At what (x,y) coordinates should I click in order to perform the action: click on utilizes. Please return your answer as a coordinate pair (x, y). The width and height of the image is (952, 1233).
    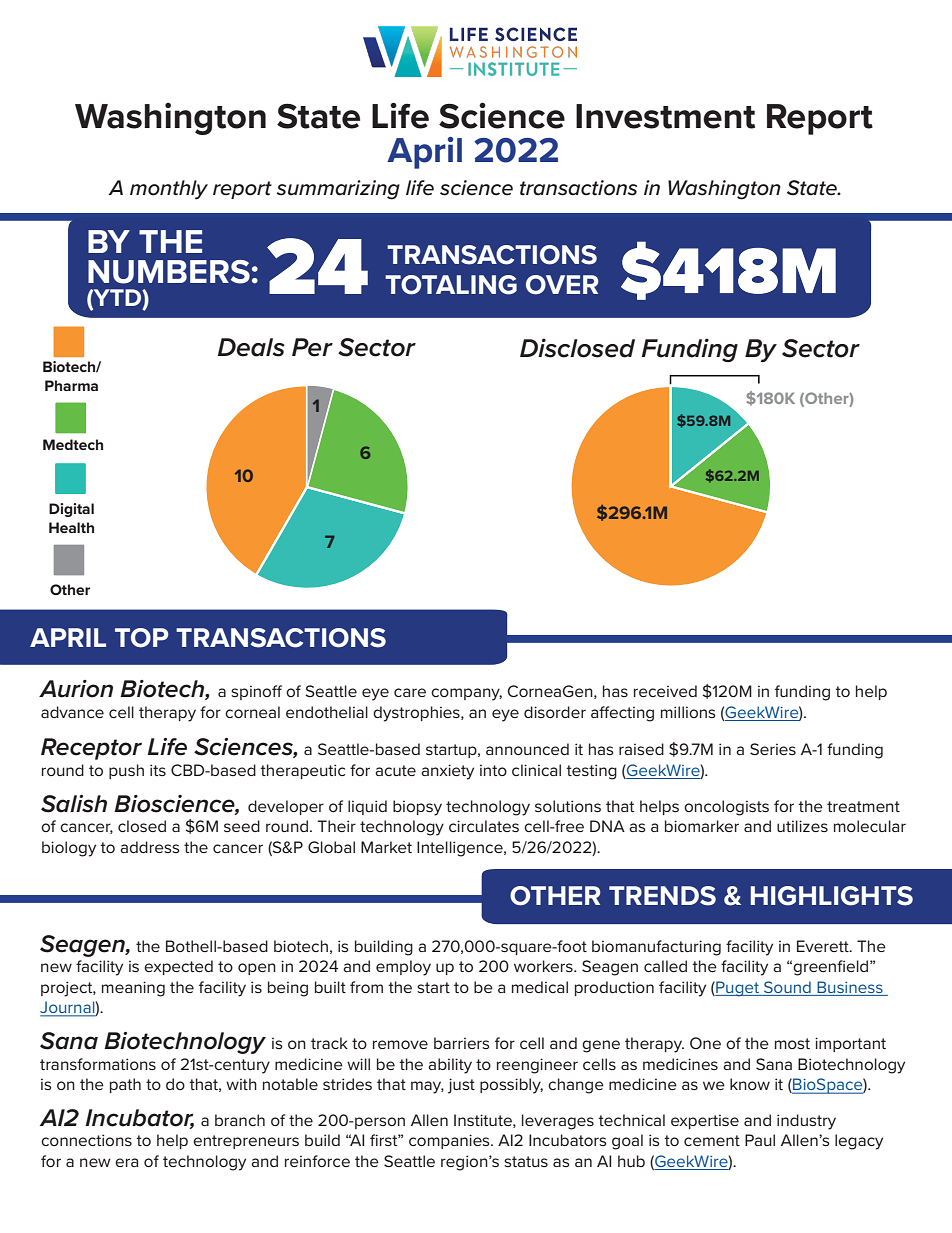
    Looking at the image, I should click on (802, 826).
